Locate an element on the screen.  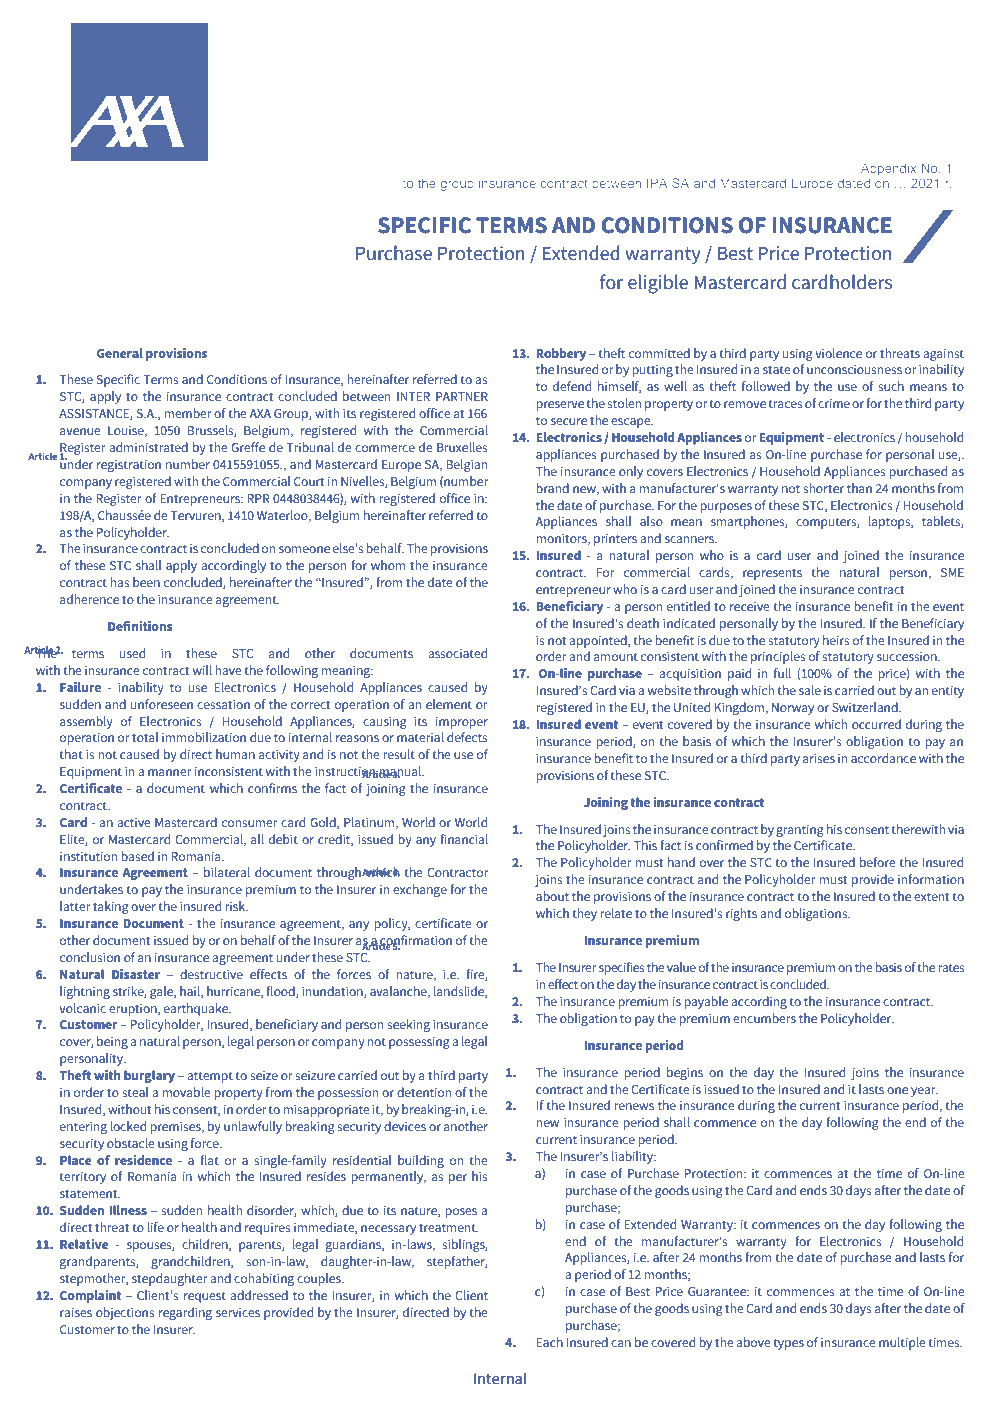
regarding is located at coordinates (185, 1313).
